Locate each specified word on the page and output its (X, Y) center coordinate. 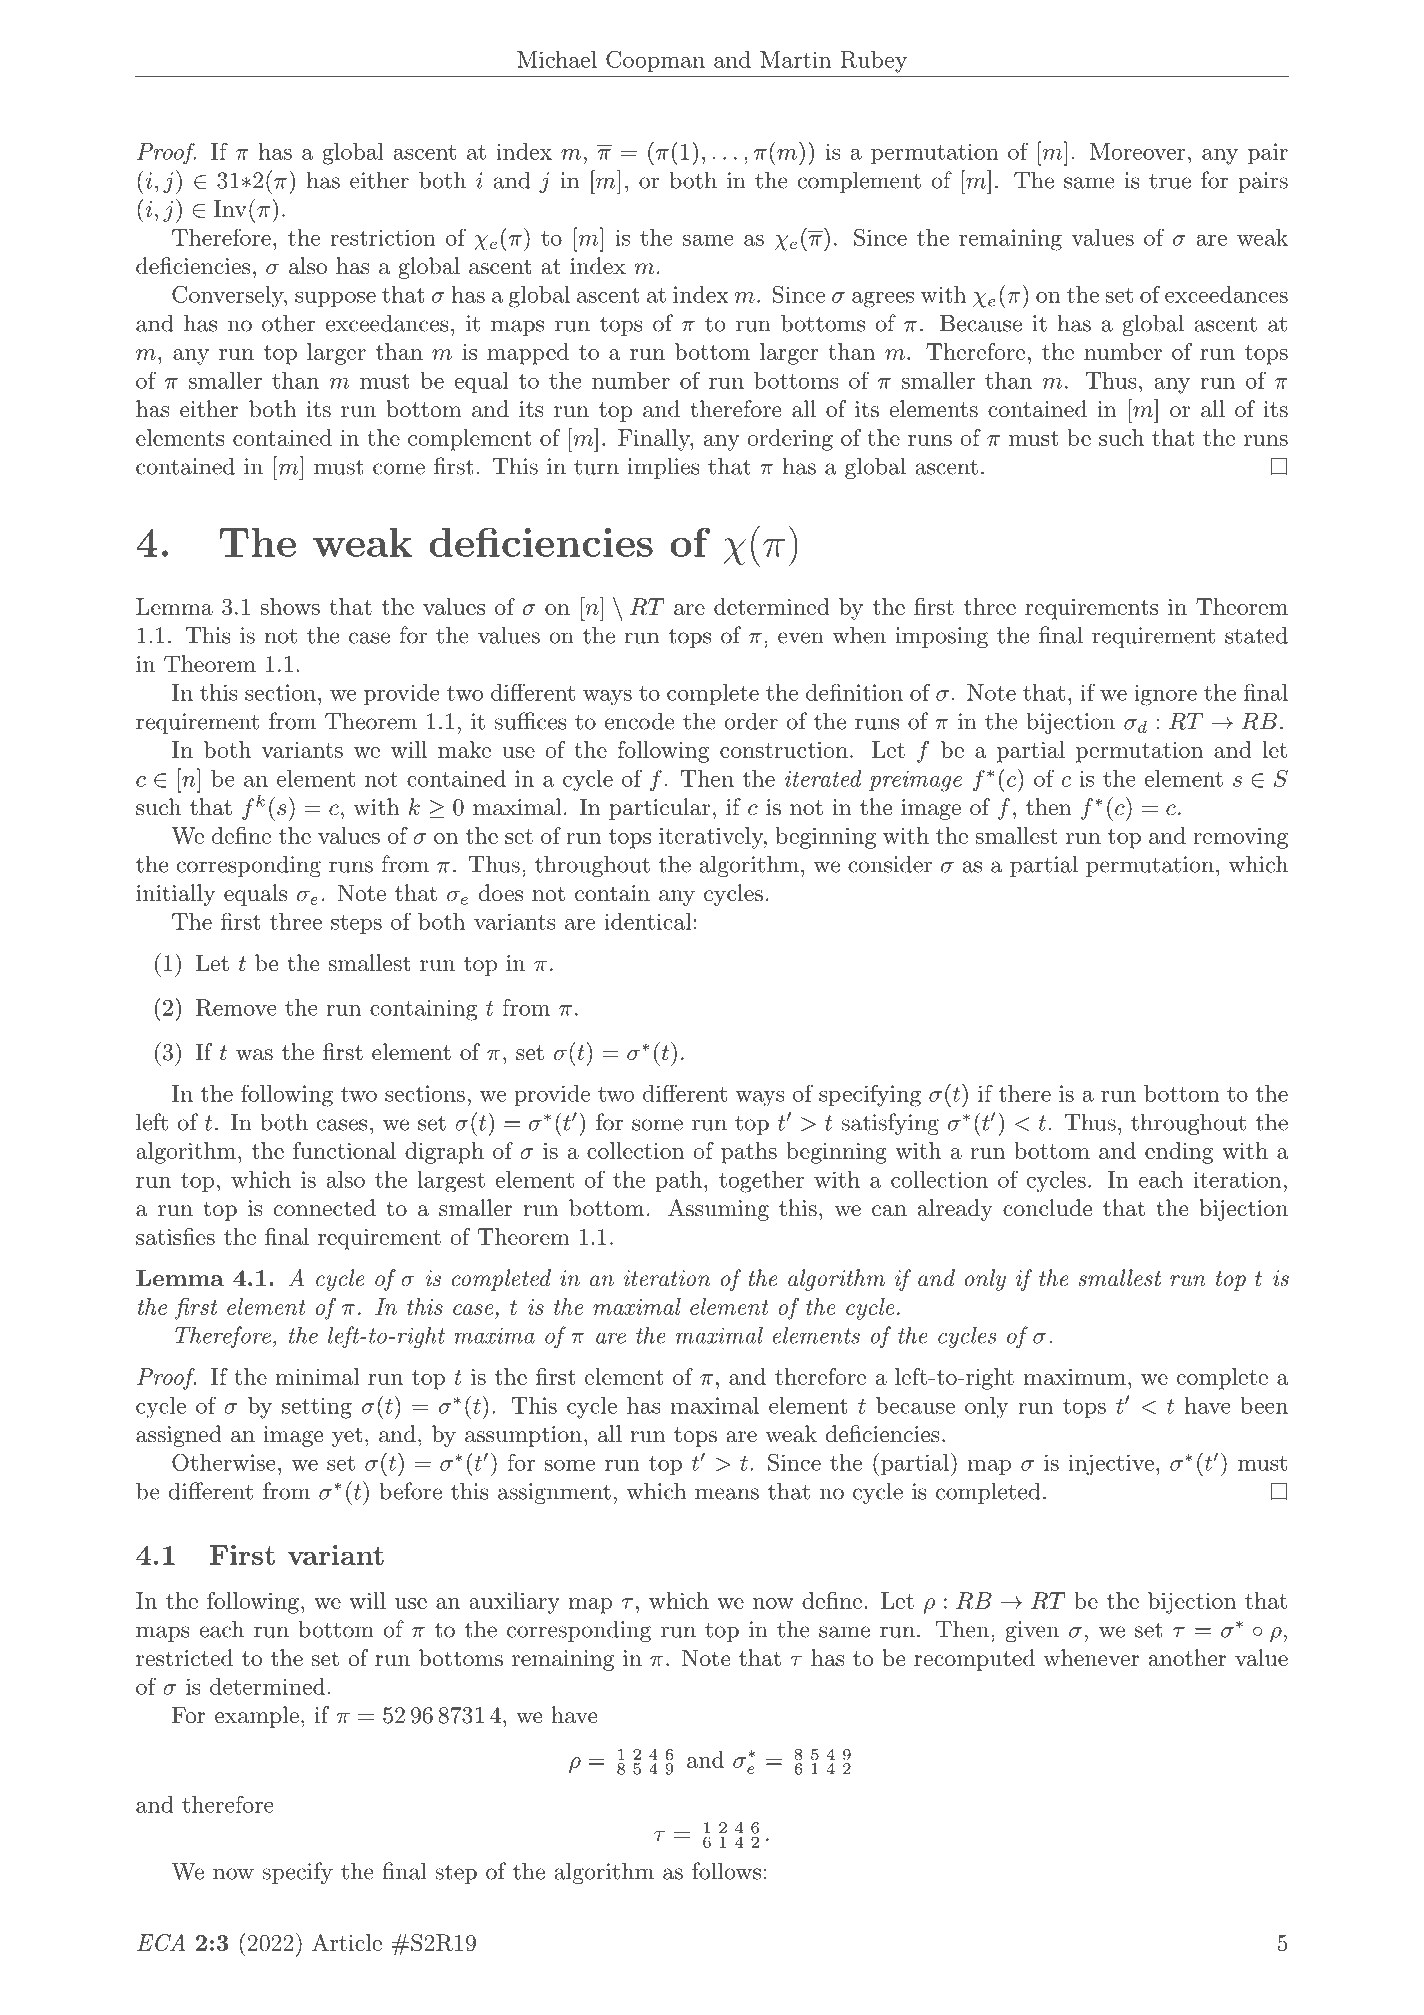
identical (647, 921)
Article (347, 1942)
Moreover (1137, 151)
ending (1179, 1153)
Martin (795, 59)
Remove (236, 1007)
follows (726, 1871)
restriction (383, 237)
